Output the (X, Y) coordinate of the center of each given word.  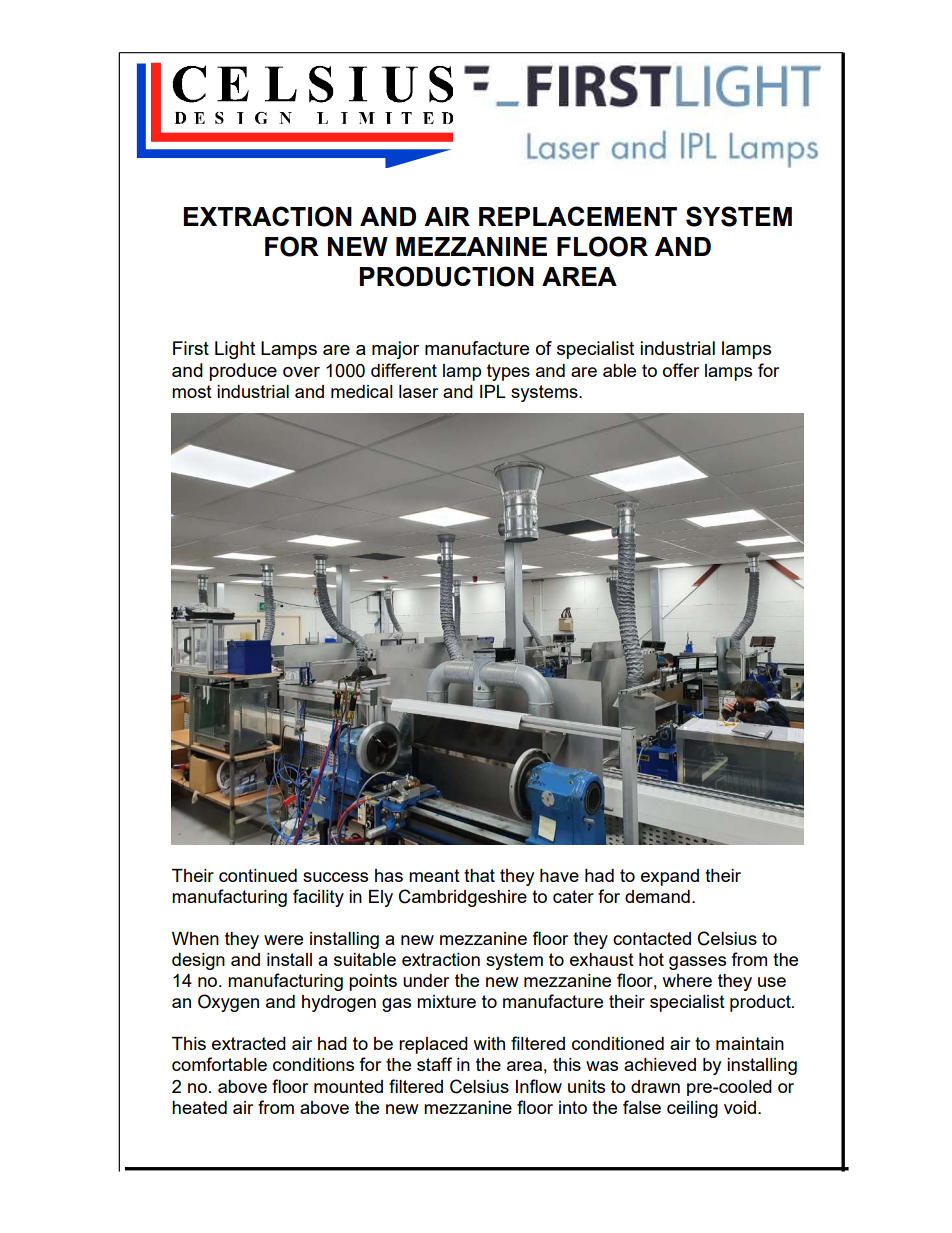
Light (235, 350)
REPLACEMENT (578, 216)
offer (681, 370)
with (489, 1043)
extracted (249, 1043)
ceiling (692, 1109)
